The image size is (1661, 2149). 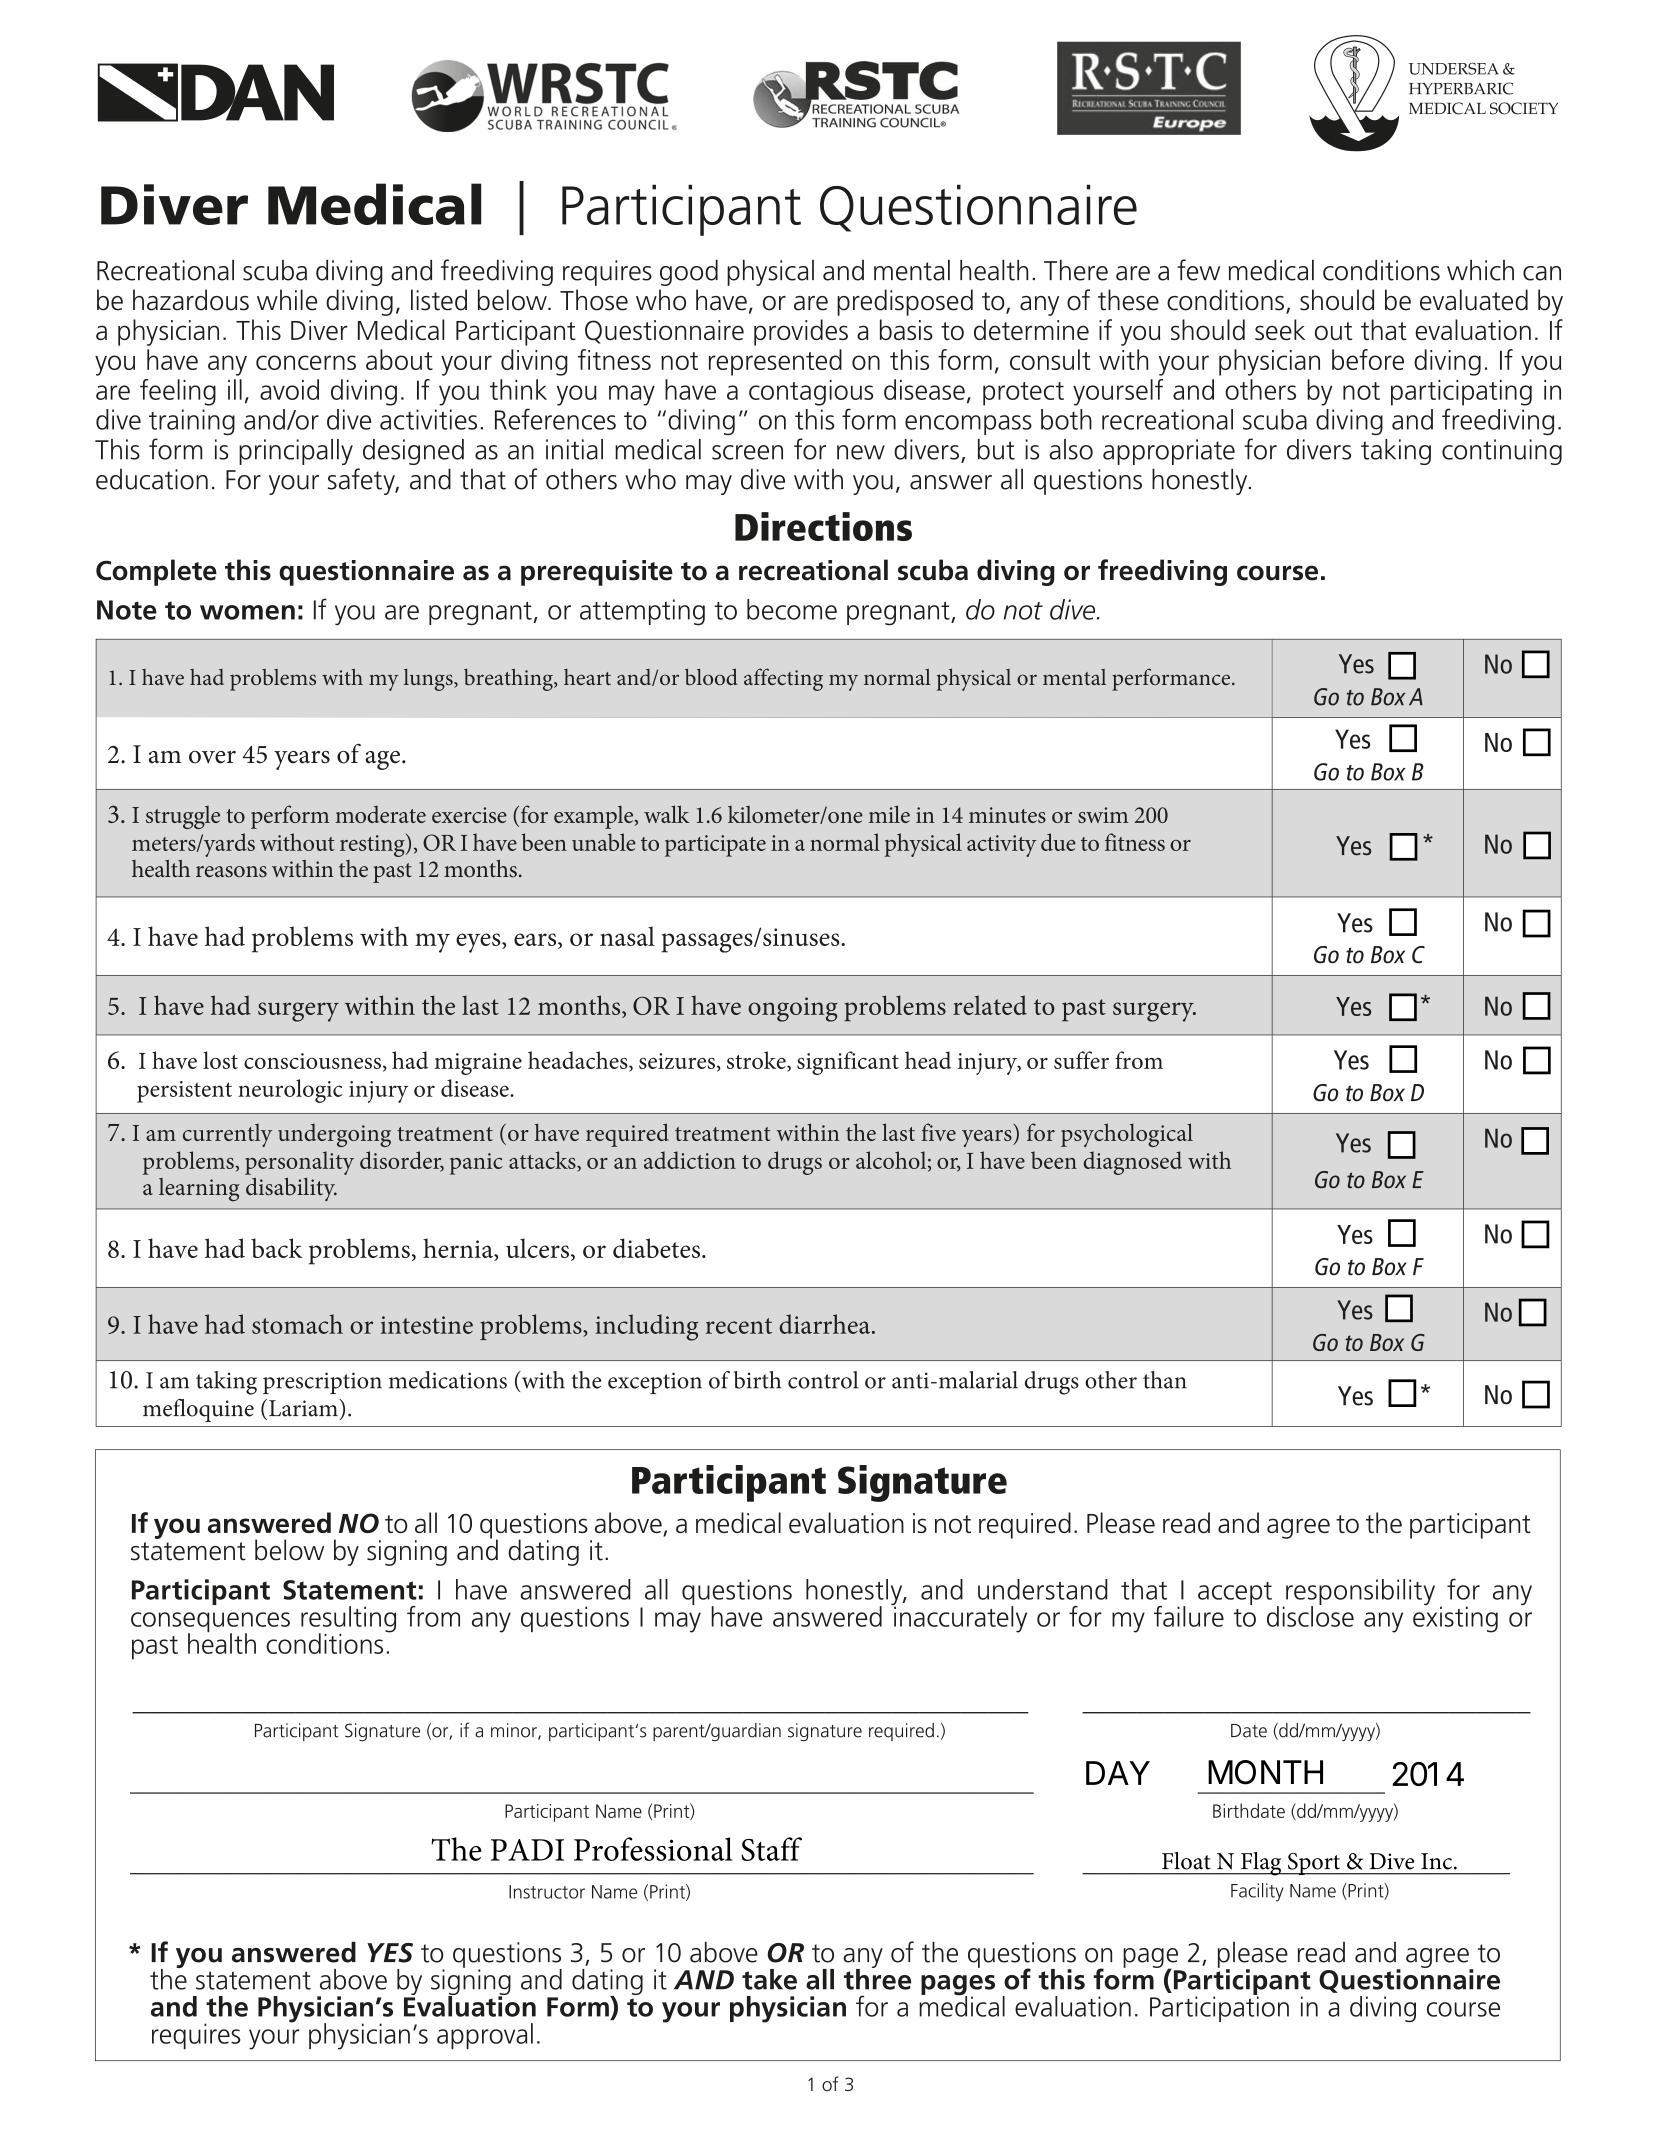 What do you see at coordinates (769, 1979) in the page?
I see `take` at bounding box center [769, 1979].
